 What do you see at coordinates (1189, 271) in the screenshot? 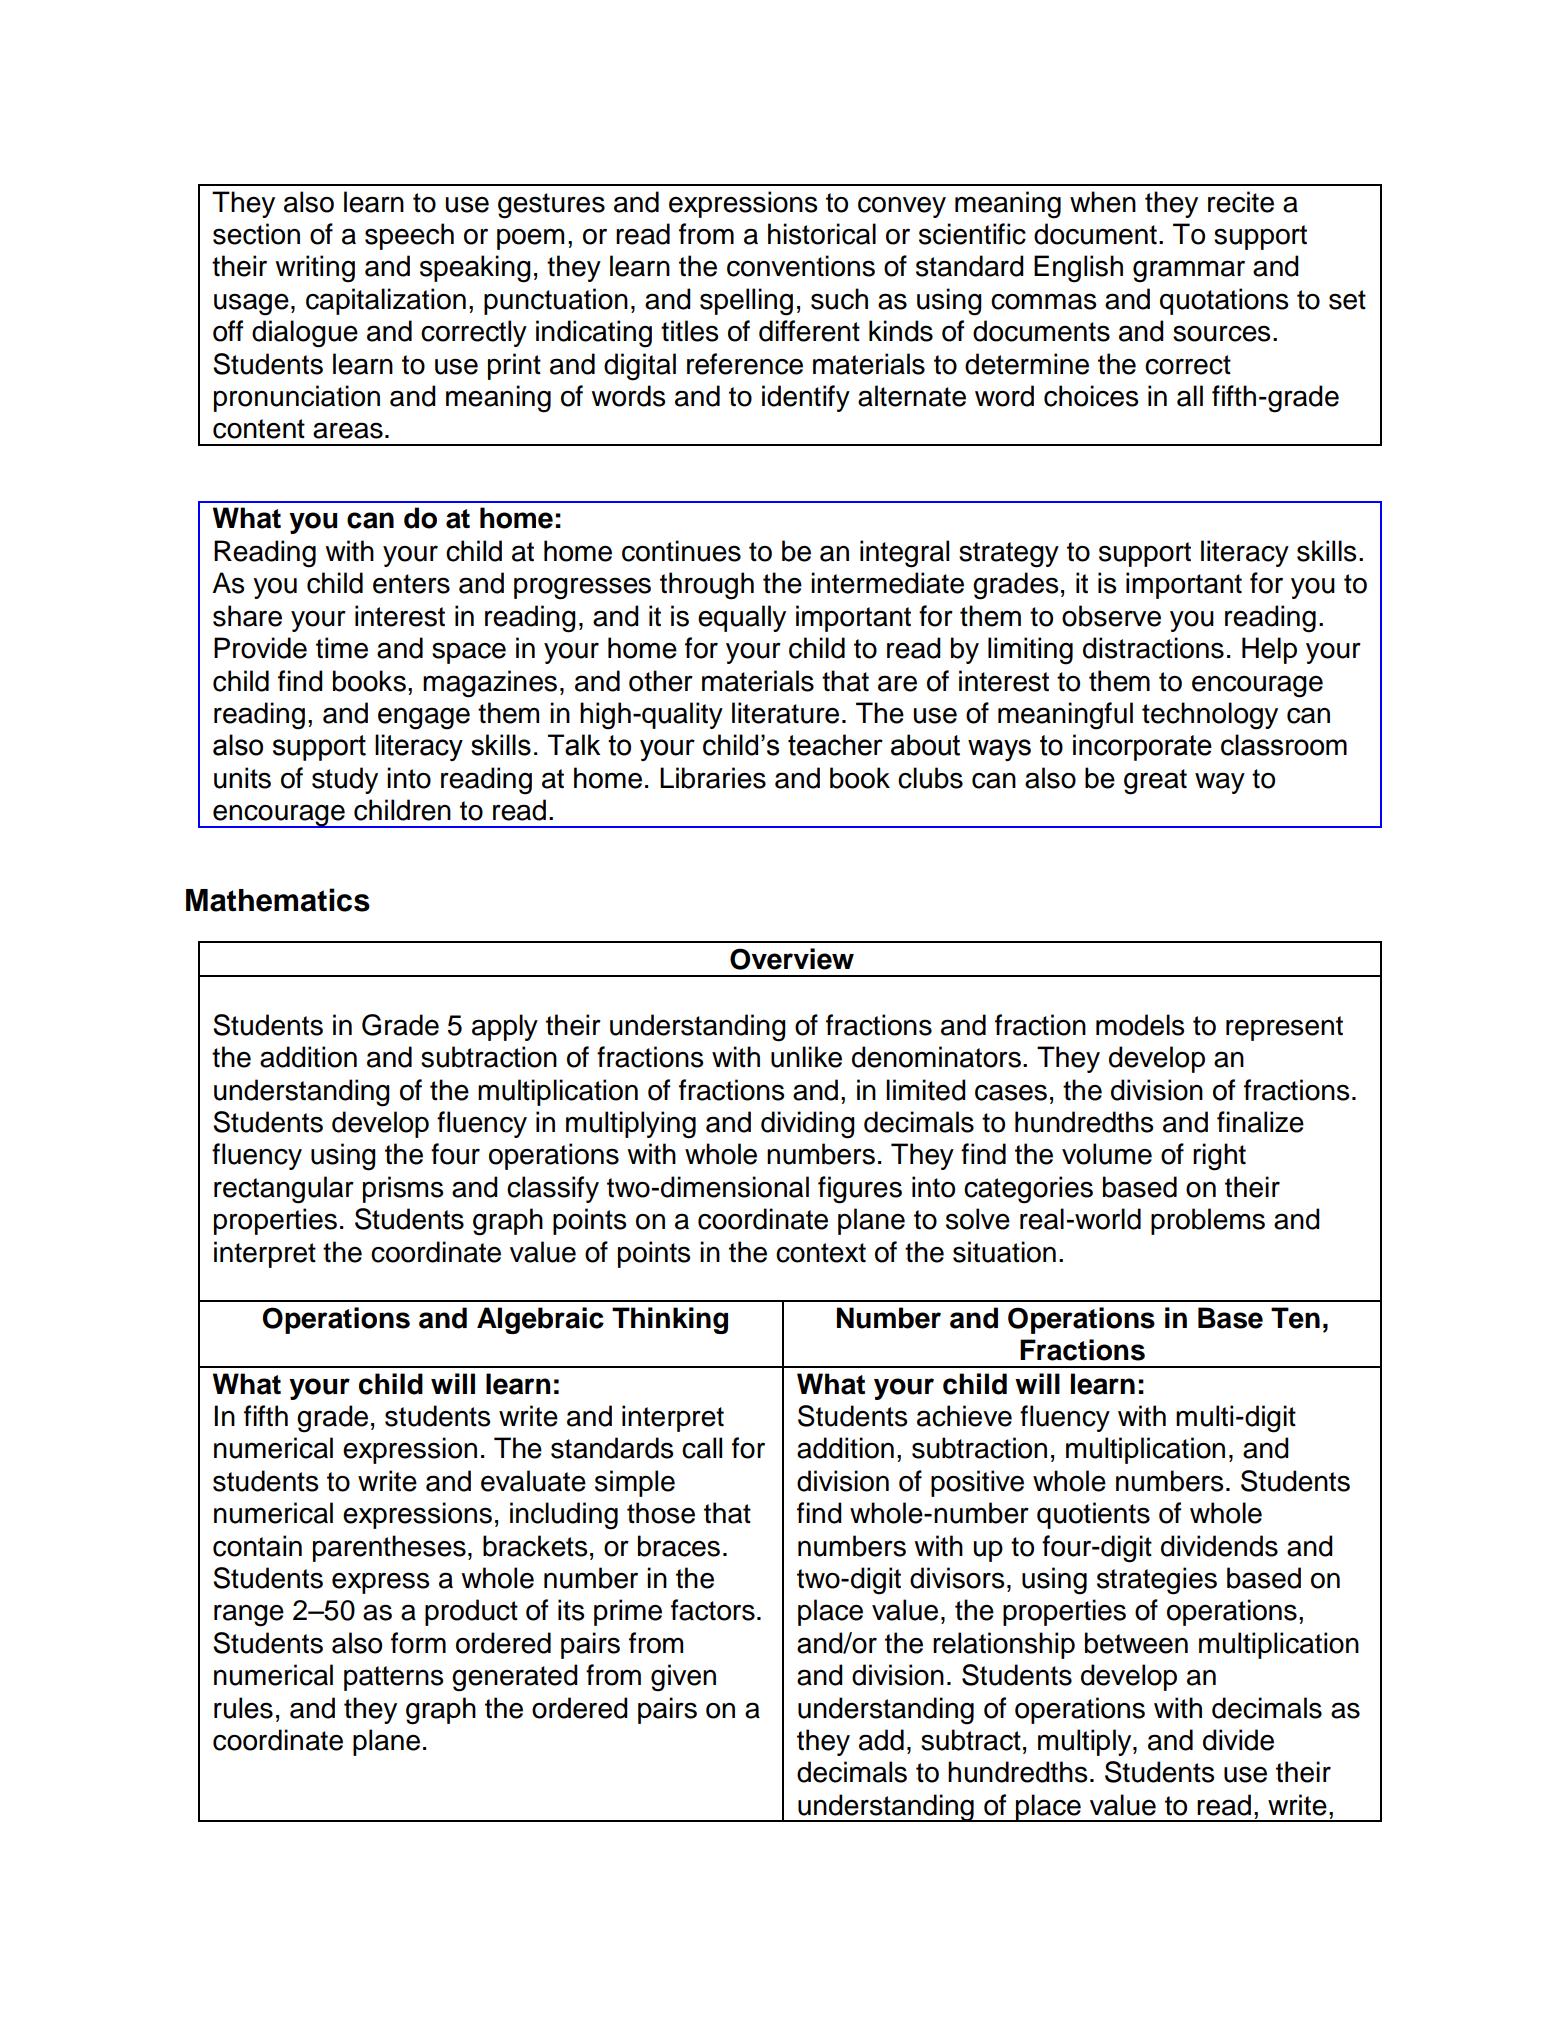
I see `grammar` at bounding box center [1189, 271].
